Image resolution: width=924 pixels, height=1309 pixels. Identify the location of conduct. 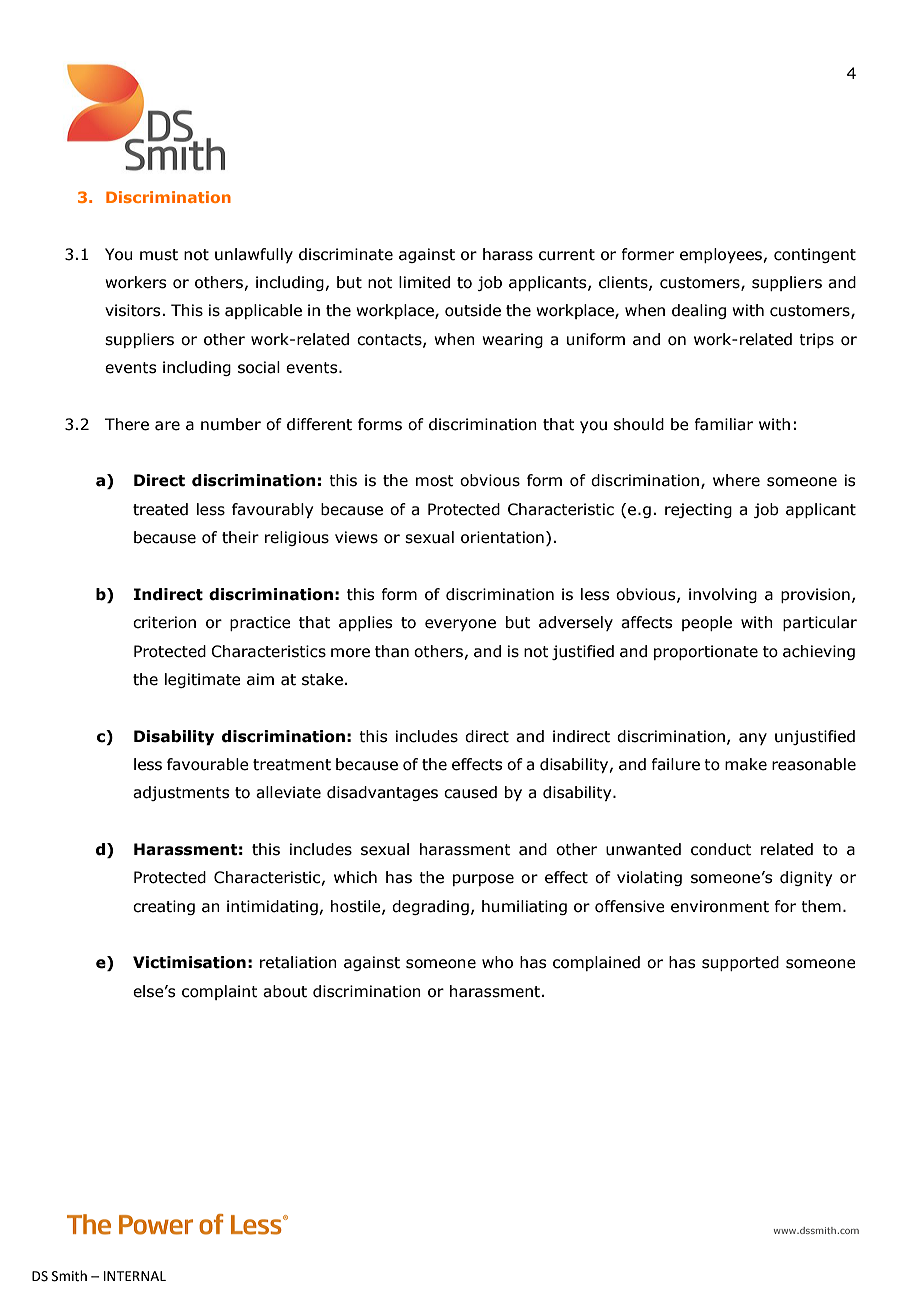
(721, 849).
